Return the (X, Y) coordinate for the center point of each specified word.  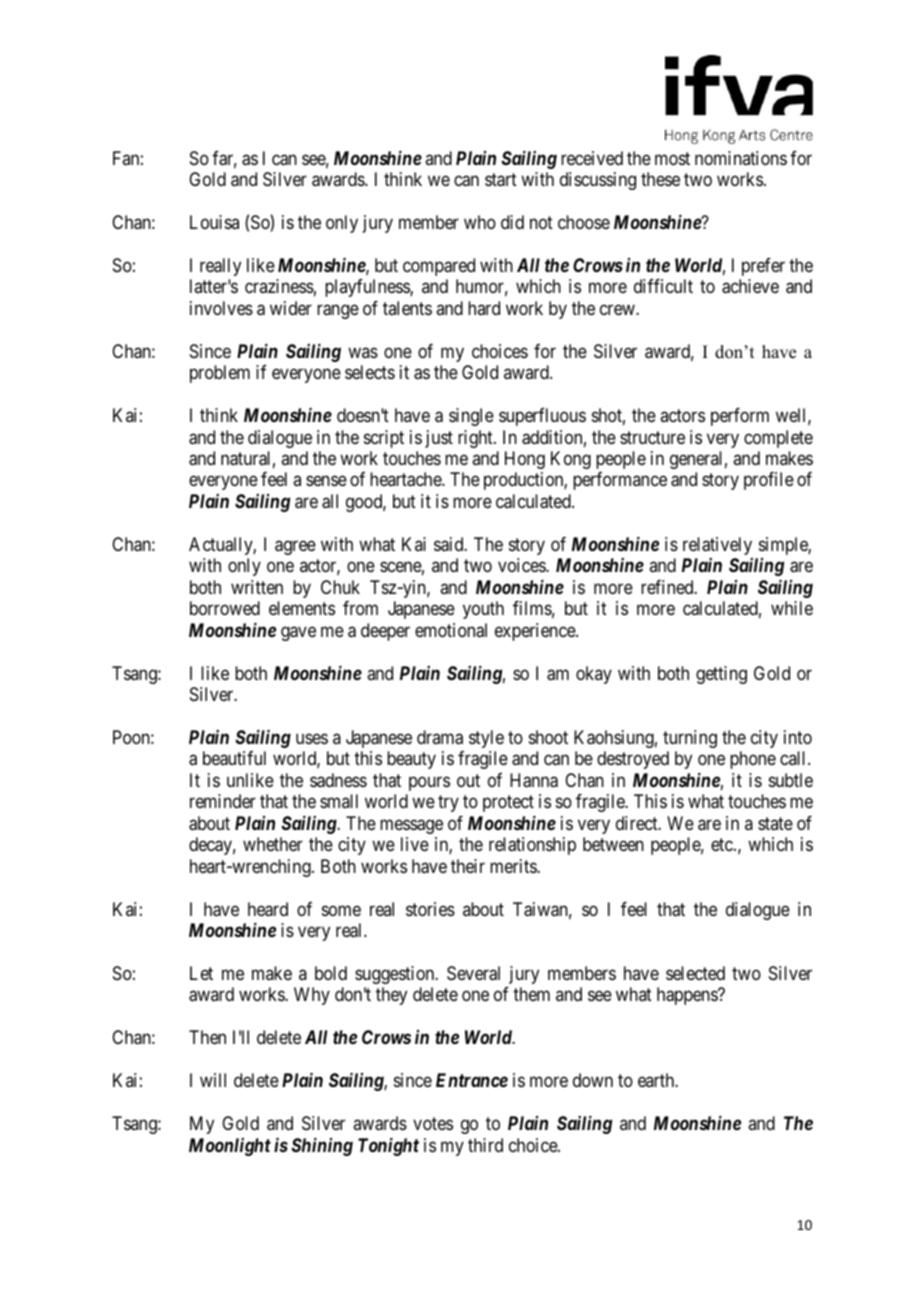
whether (273, 844)
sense (326, 481)
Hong (525, 460)
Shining (322, 1146)
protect (508, 804)
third (485, 1145)
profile (769, 481)
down (593, 1080)
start (501, 180)
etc (723, 844)
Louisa (214, 222)
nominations (741, 158)
